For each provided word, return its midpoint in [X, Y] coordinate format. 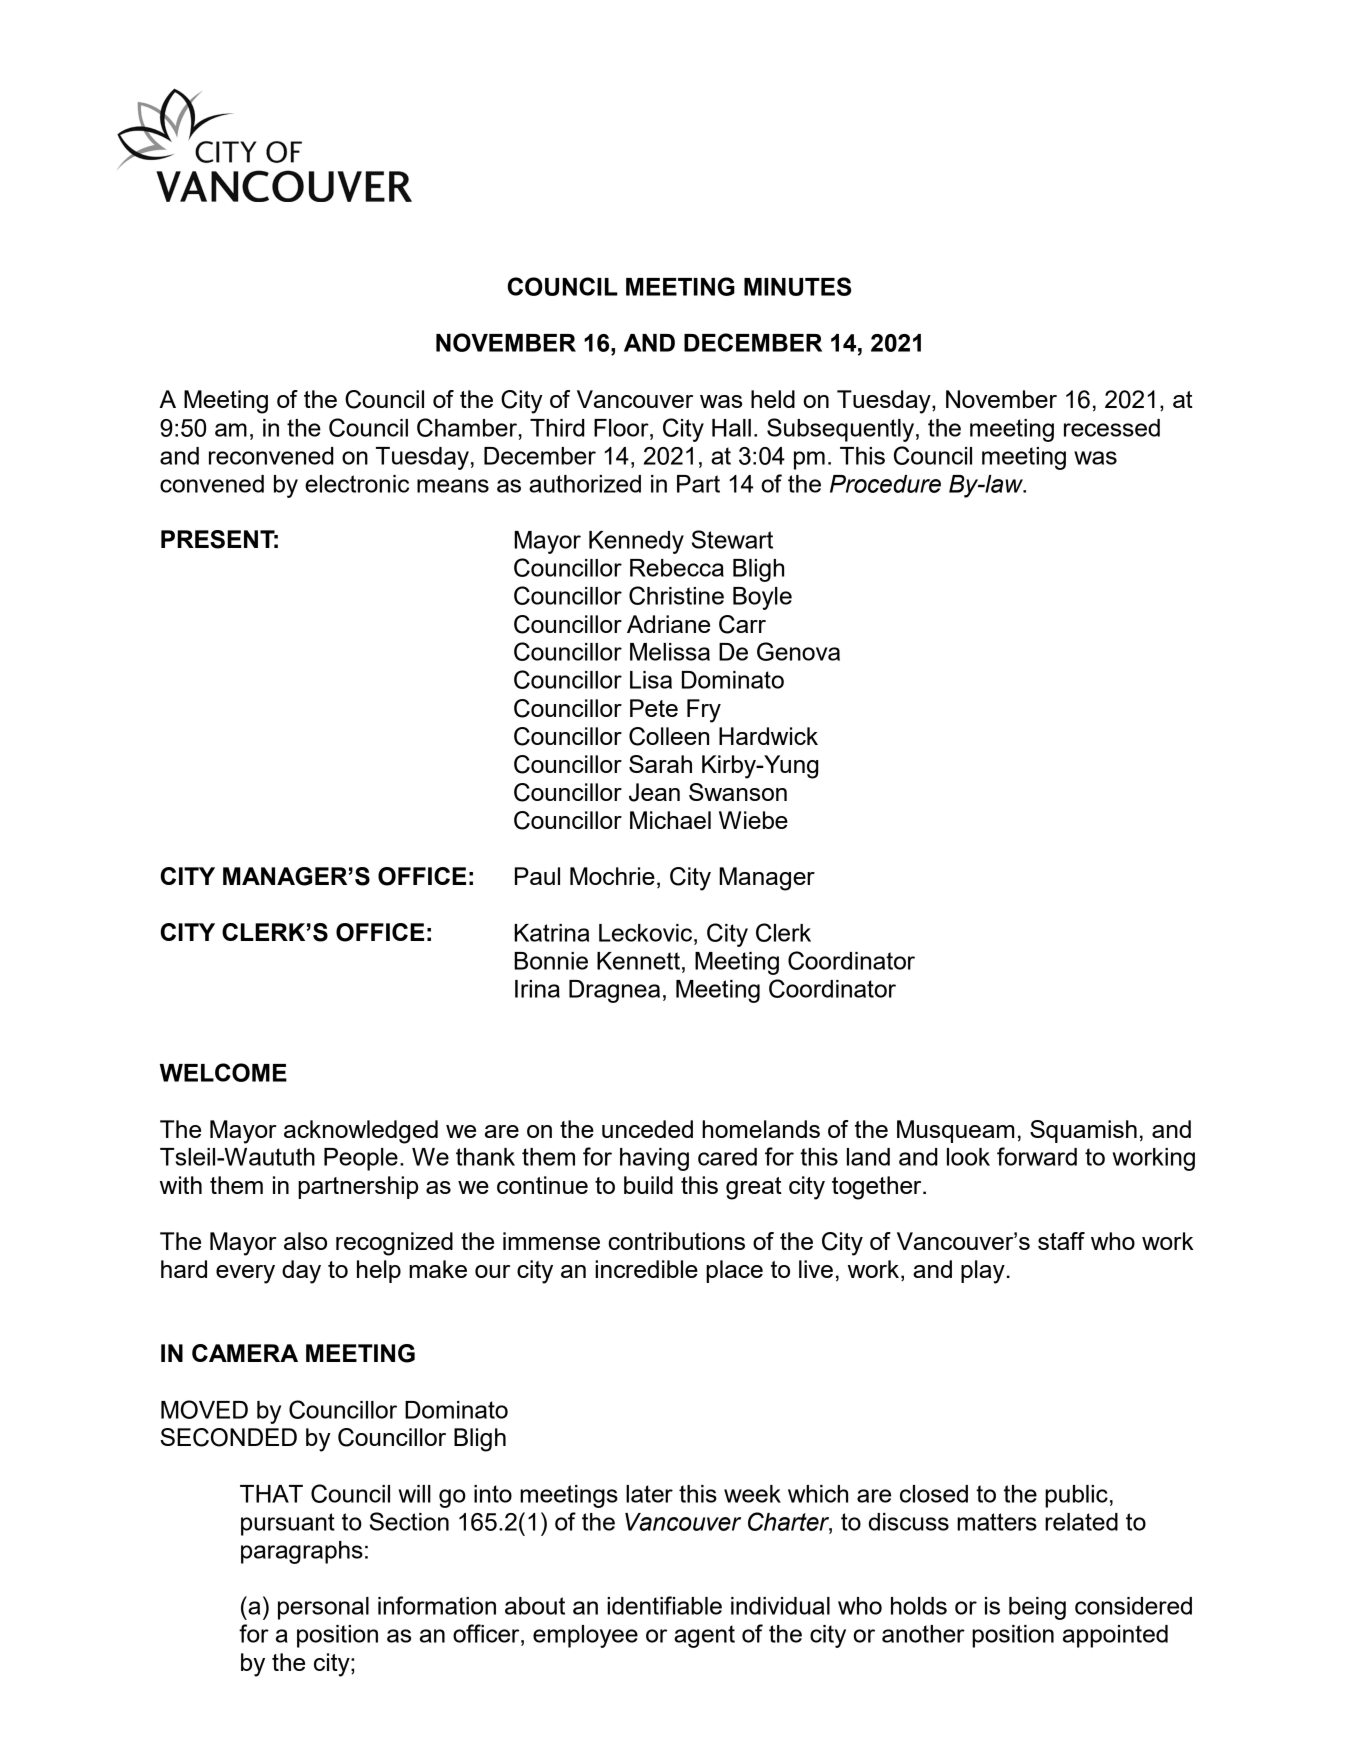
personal [323, 1608]
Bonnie [551, 961]
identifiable [664, 1605]
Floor [622, 428]
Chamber [467, 427]
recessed [1112, 428]
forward [1037, 1156]
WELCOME [223, 1072]
